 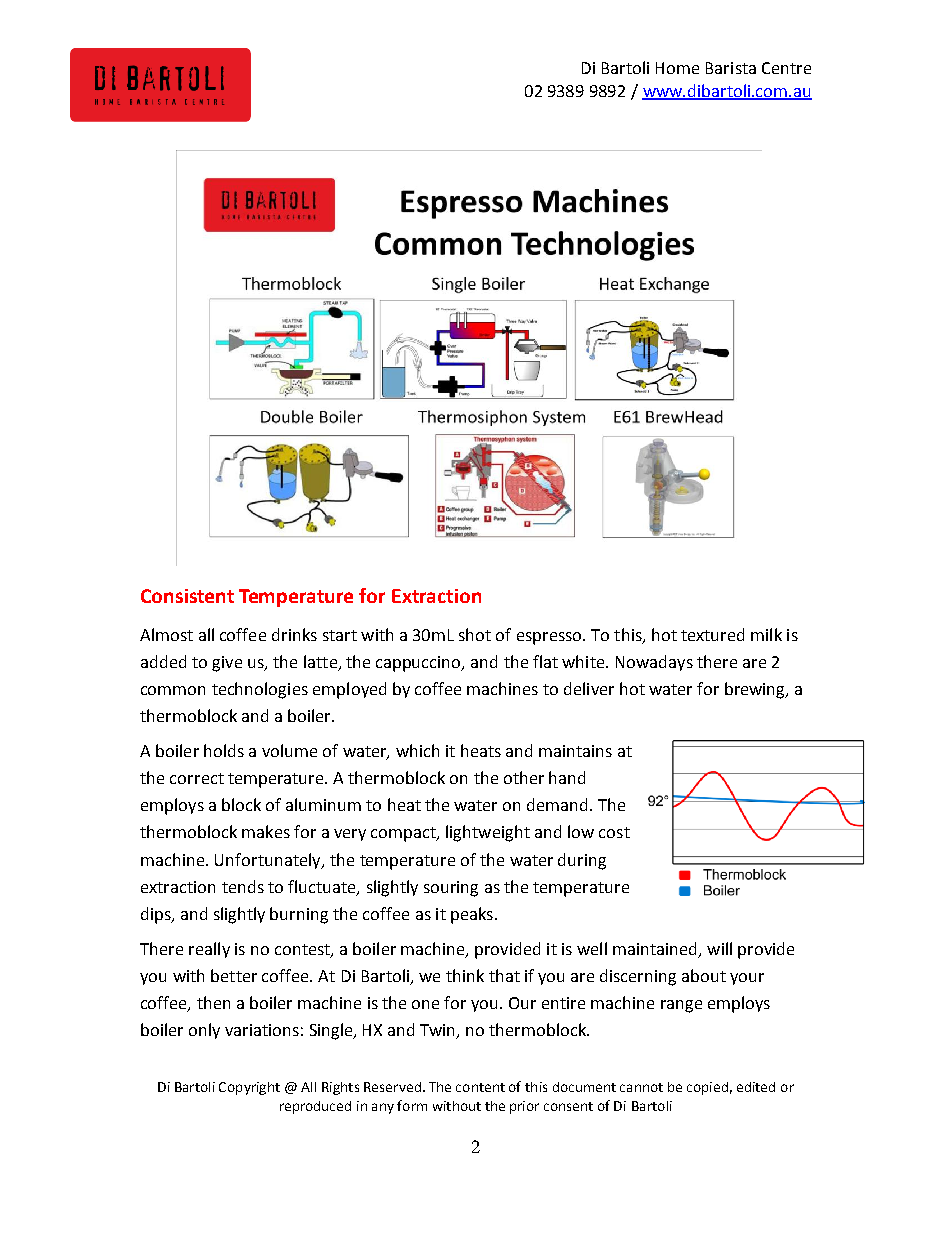 What do you see at coordinates (731, 68) in the screenshot?
I see `Barista` at bounding box center [731, 68].
